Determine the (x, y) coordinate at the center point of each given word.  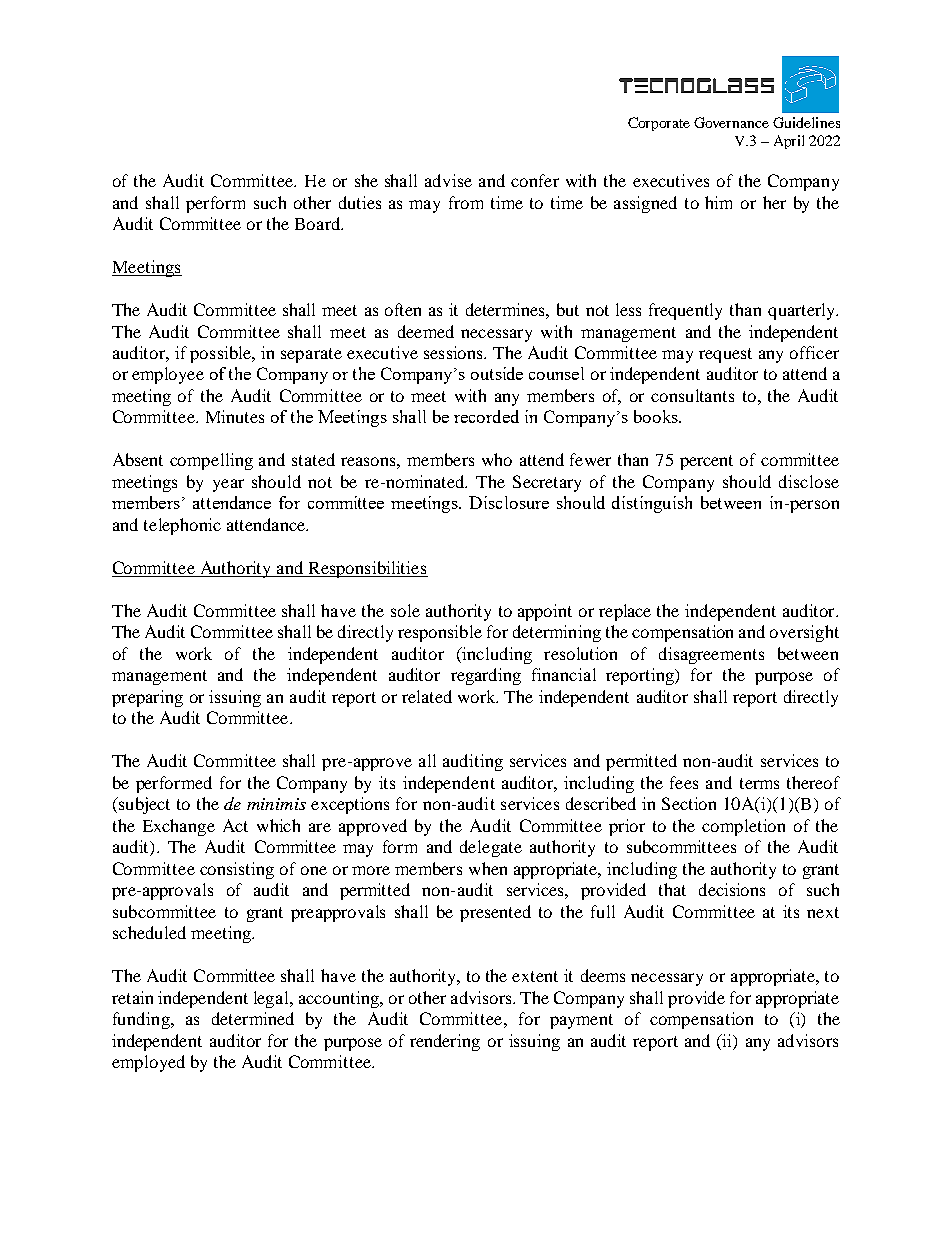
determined (253, 1018)
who (497, 459)
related (427, 696)
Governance (731, 122)
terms (759, 783)
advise (448, 180)
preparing (147, 698)
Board (319, 223)
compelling (211, 461)
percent (706, 462)
